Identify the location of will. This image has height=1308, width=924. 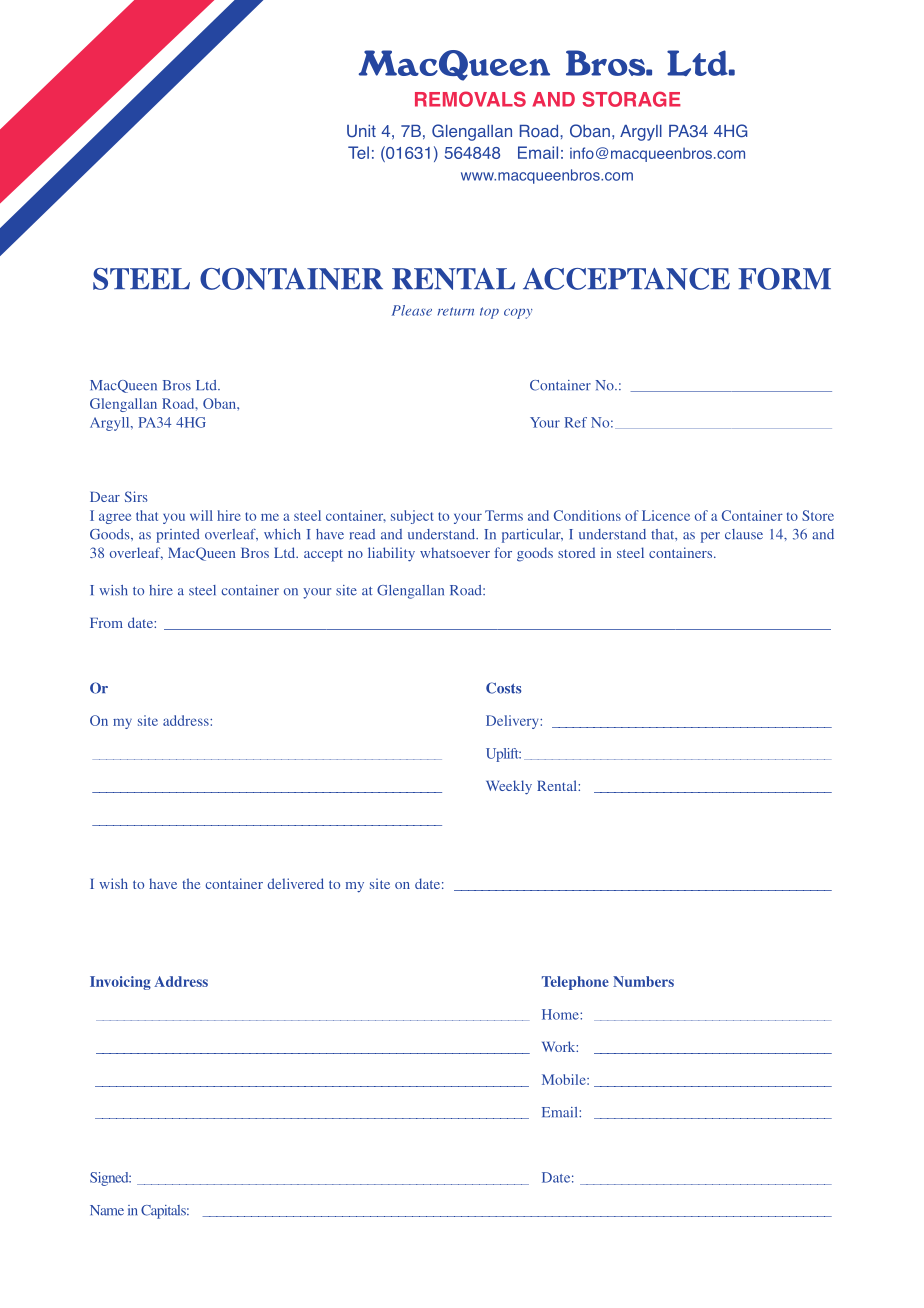
(201, 515).
